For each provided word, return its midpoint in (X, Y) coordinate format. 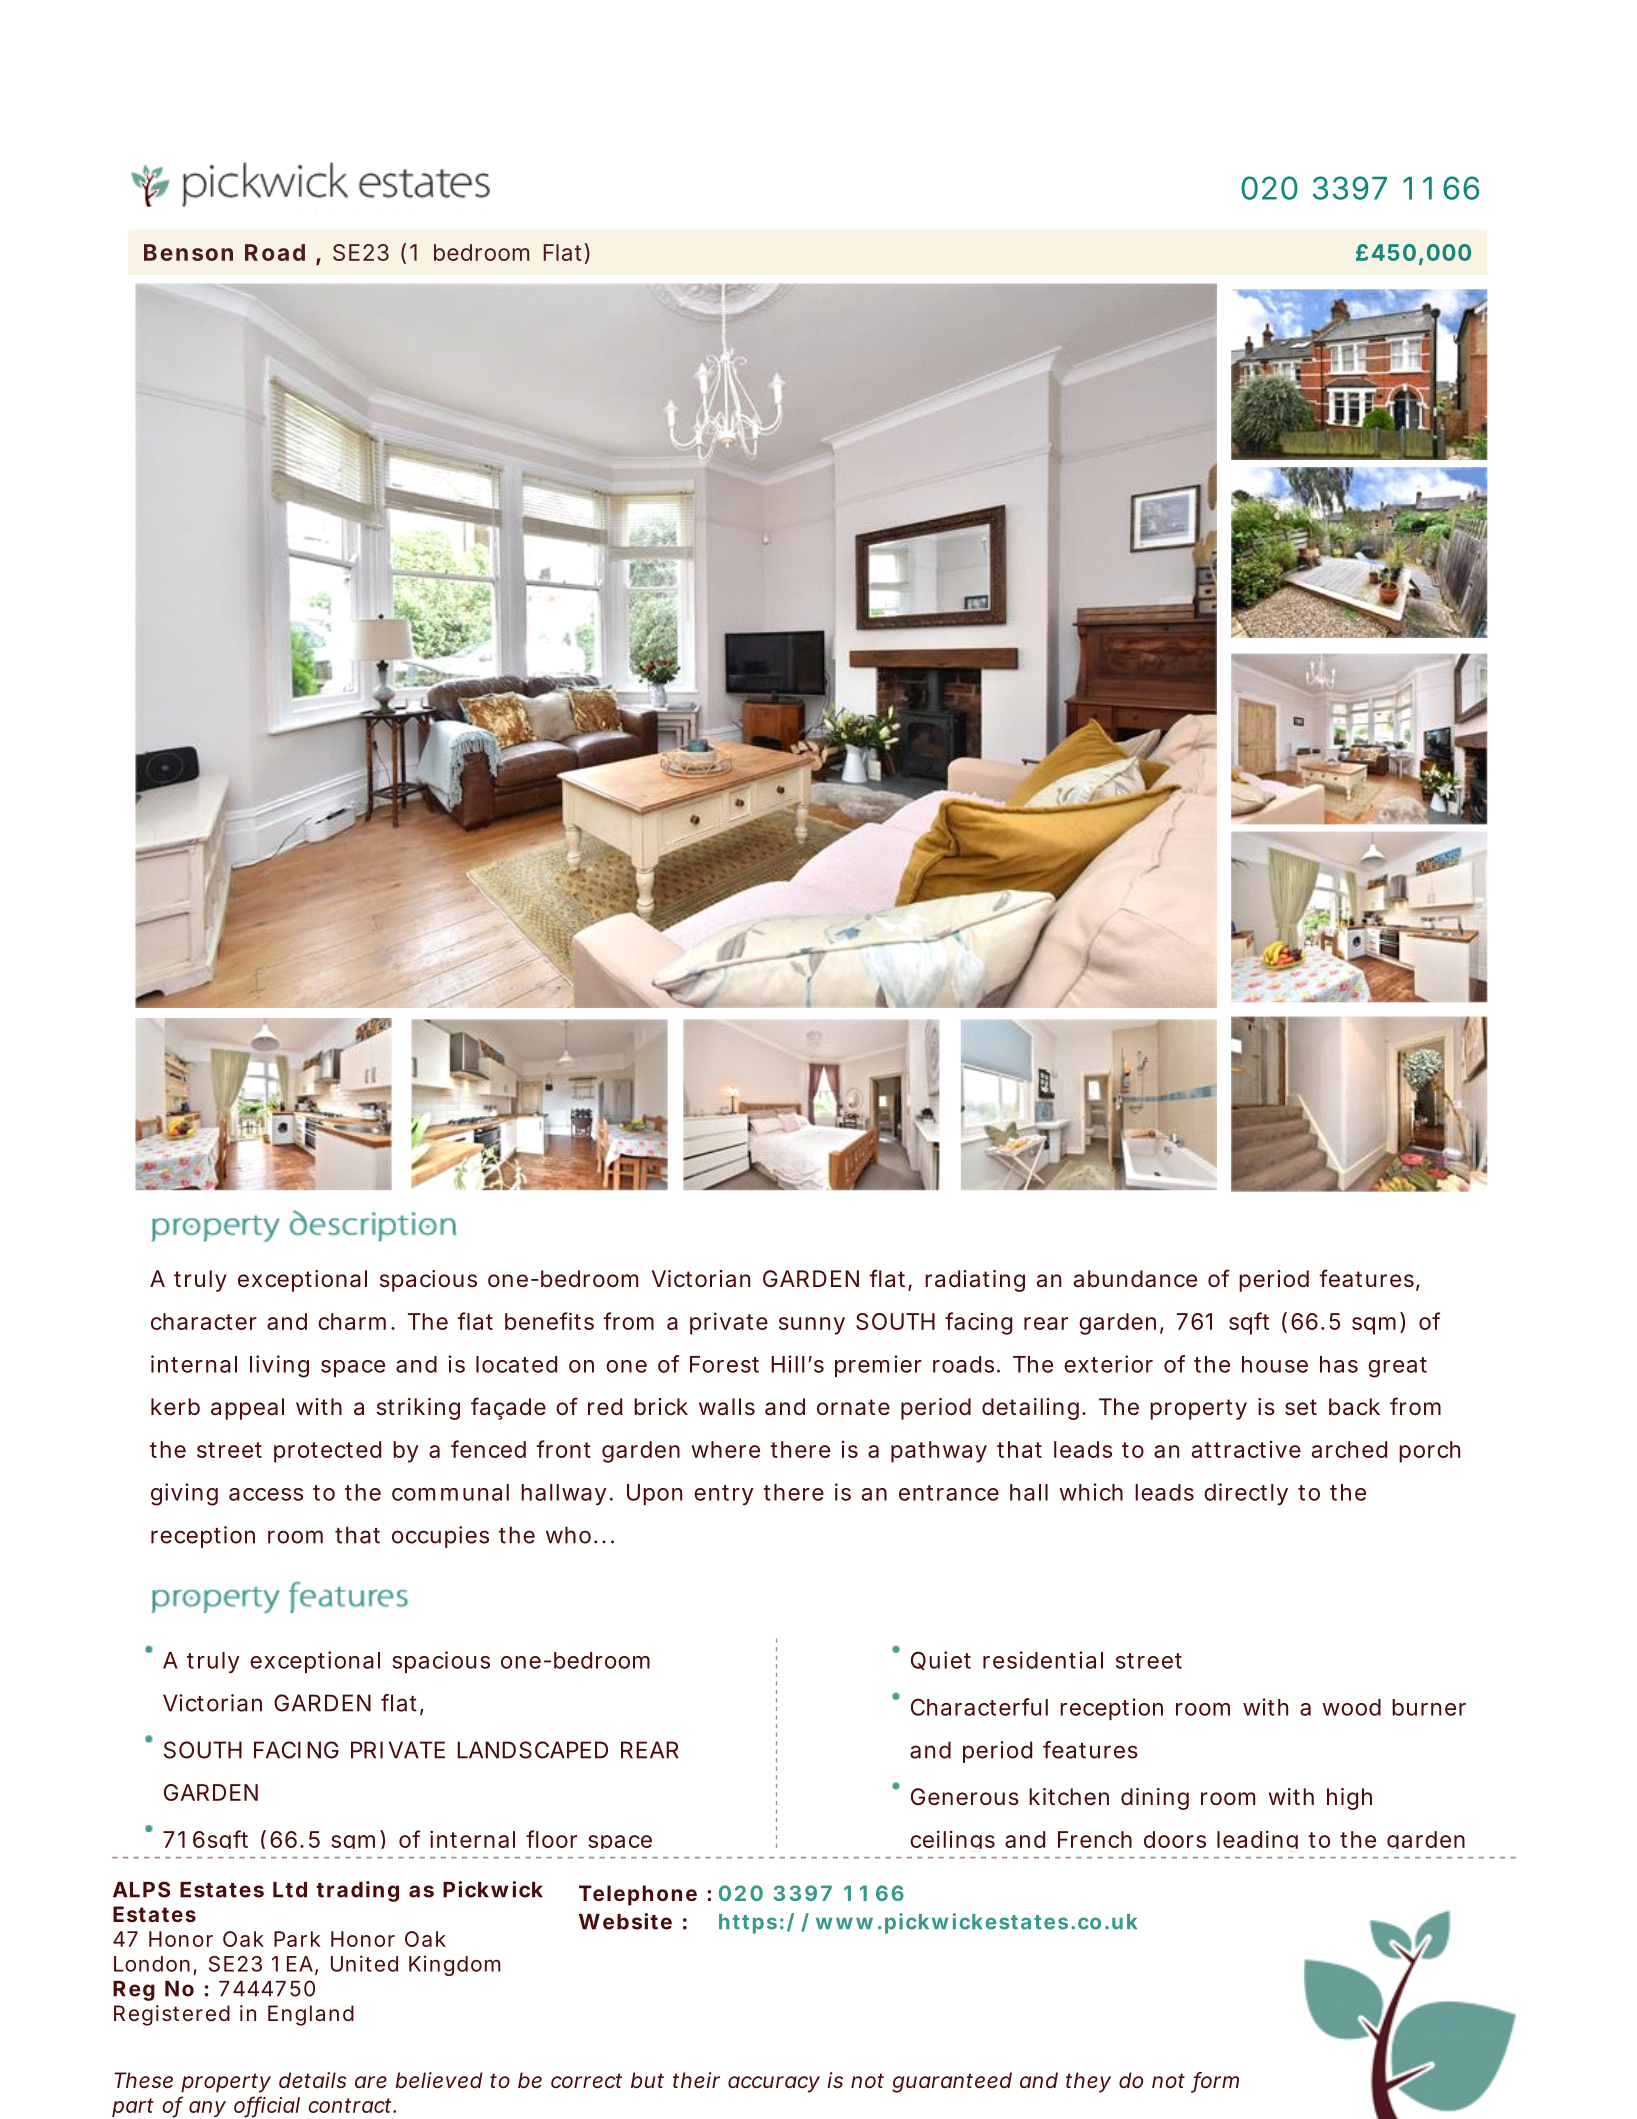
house (1275, 1364)
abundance (1135, 1279)
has (1339, 1364)
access (266, 1494)
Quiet (941, 1660)
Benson (188, 252)
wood (1351, 1707)
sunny (812, 1326)
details (312, 2080)
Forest (724, 1364)
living (279, 1366)
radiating (975, 1281)
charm (352, 1321)
